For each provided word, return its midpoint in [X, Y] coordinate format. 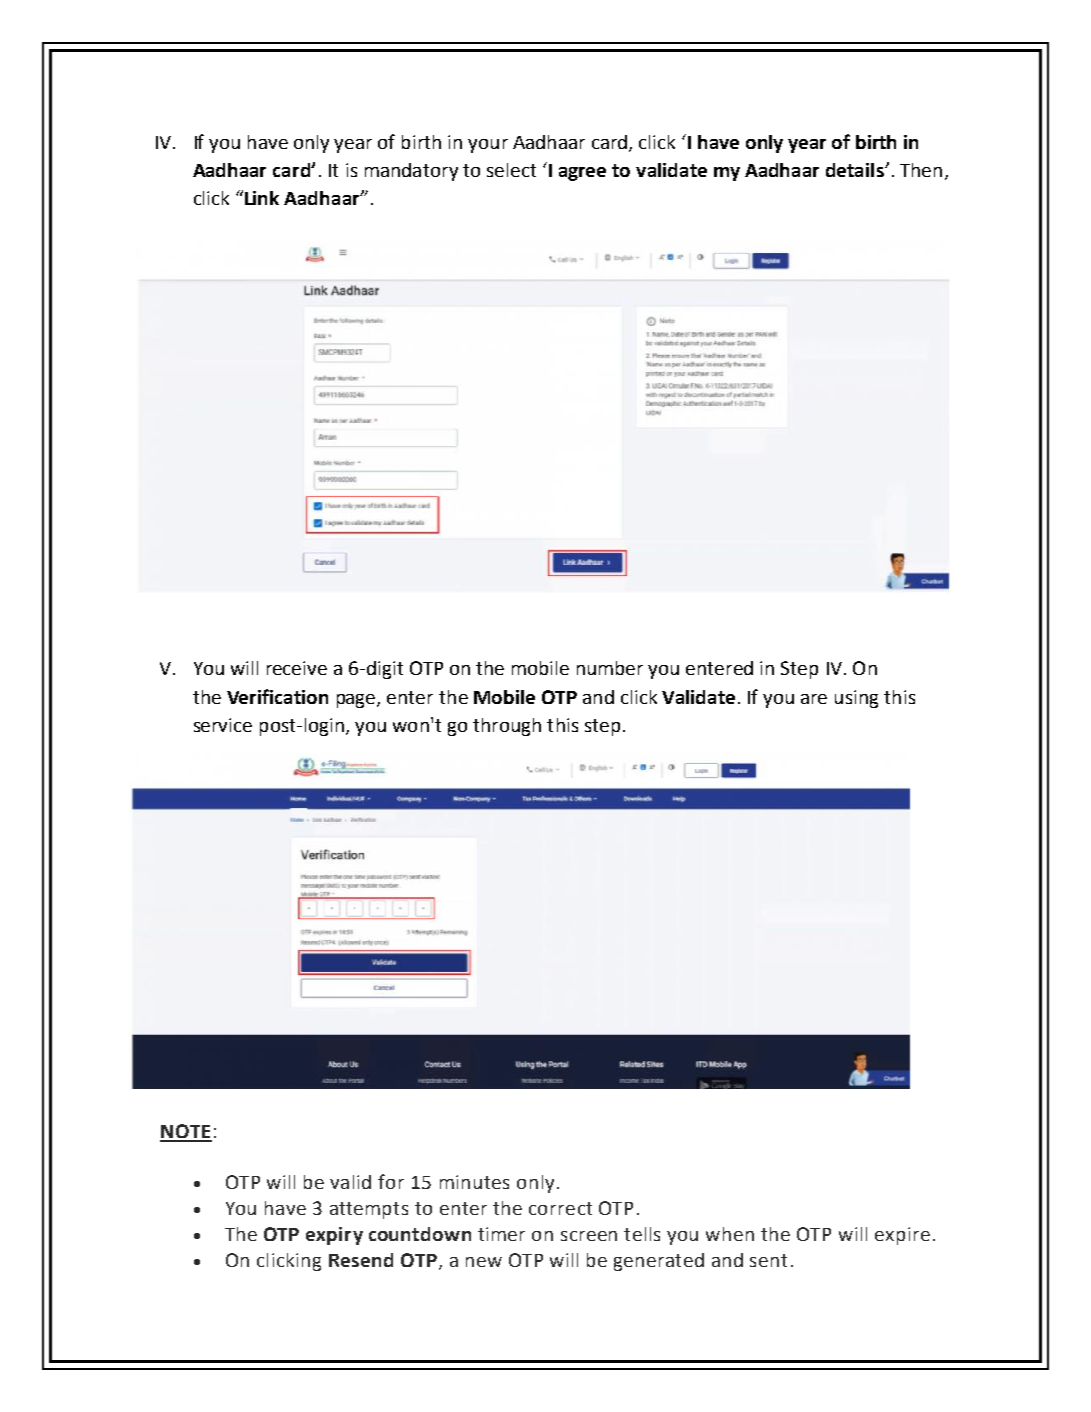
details [856, 170]
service [223, 725]
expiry [334, 1236]
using [856, 699]
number [610, 668]
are [814, 699]
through [507, 727]
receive [297, 668]
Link [262, 198]
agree [582, 174]
